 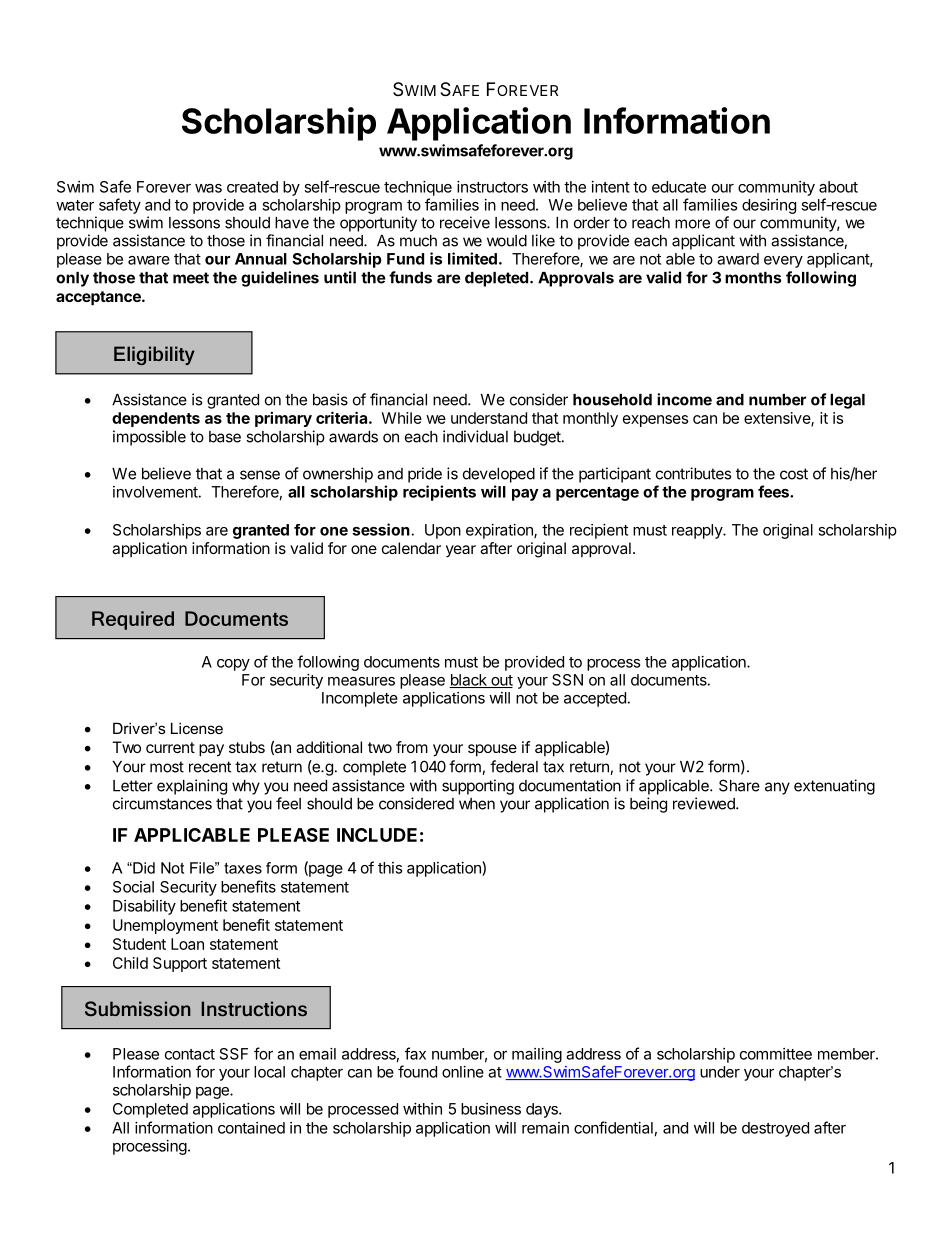 What do you see at coordinates (465, 222) in the screenshot?
I see `receive` at bounding box center [465, 222].
